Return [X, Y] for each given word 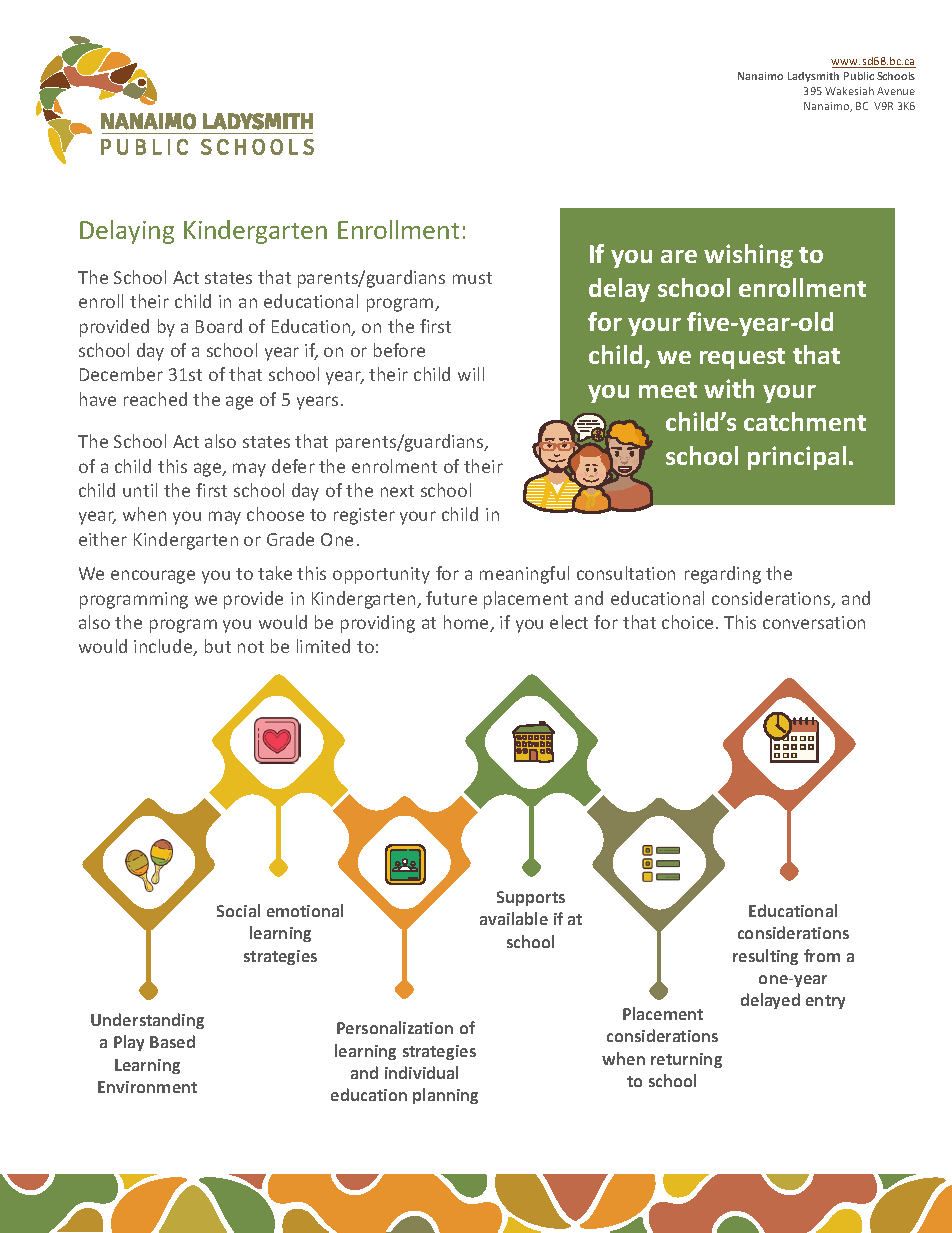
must [472, 278]
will [471, 374]
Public [859, 76]
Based [172, 1041]
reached [155, 399]
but [218, 646]
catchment [805, 421]
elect [569, 622]
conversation [814, 622]
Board [219, 326]
